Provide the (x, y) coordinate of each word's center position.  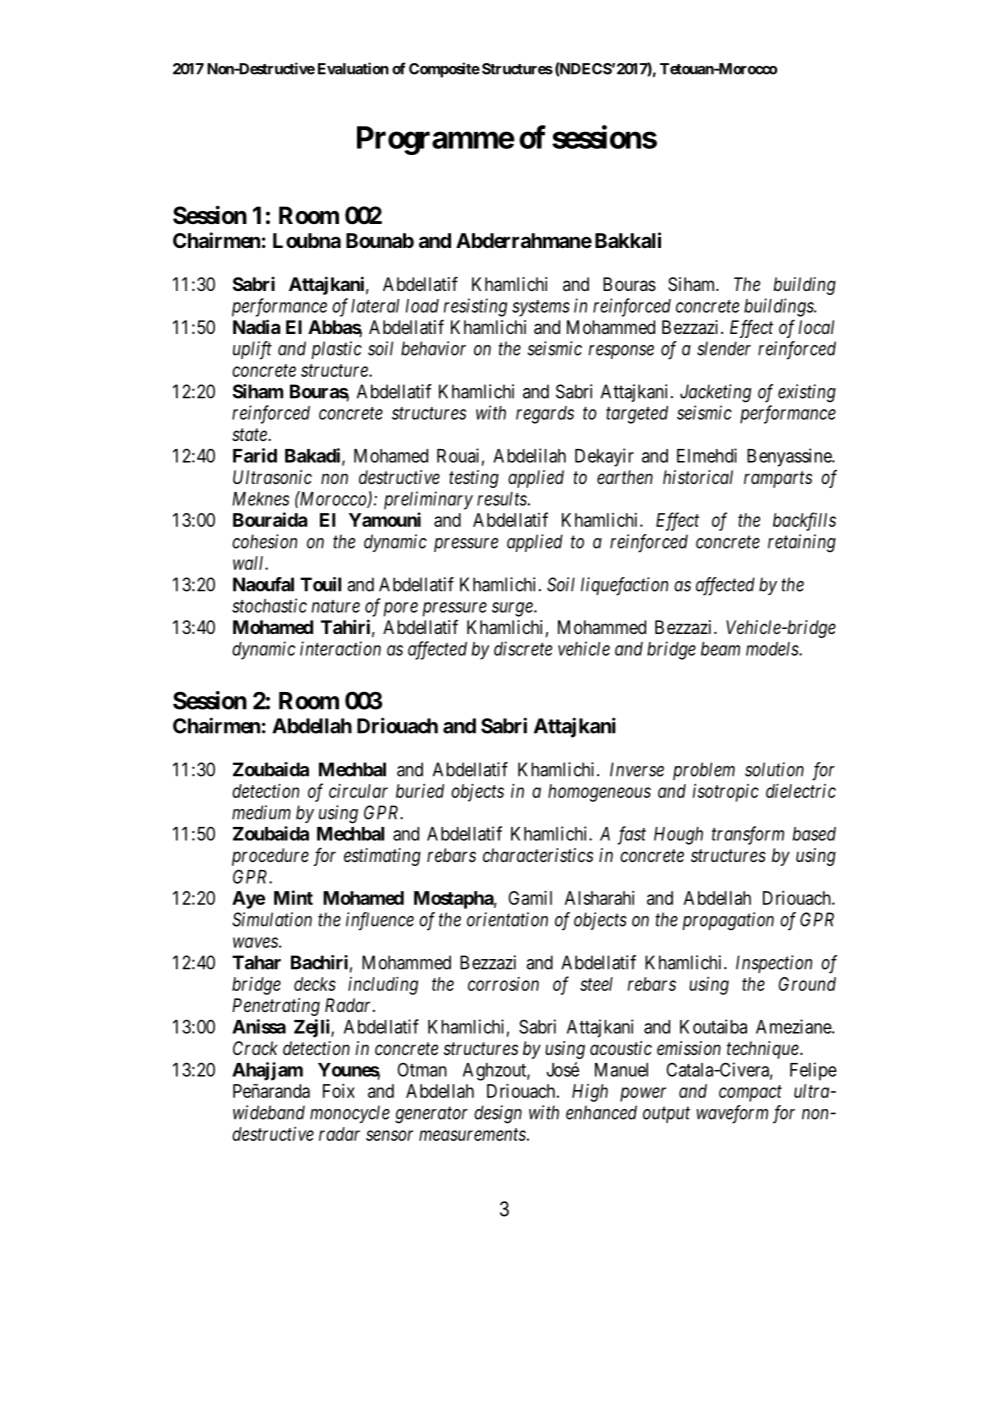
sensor (389, 1135)
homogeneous (599, 793)
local (816, 327)
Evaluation (353, 68)
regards (545, 415)
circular (358, 791)
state (250, 434)
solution (774, 769)
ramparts (778, 479)
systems (541, 308)
